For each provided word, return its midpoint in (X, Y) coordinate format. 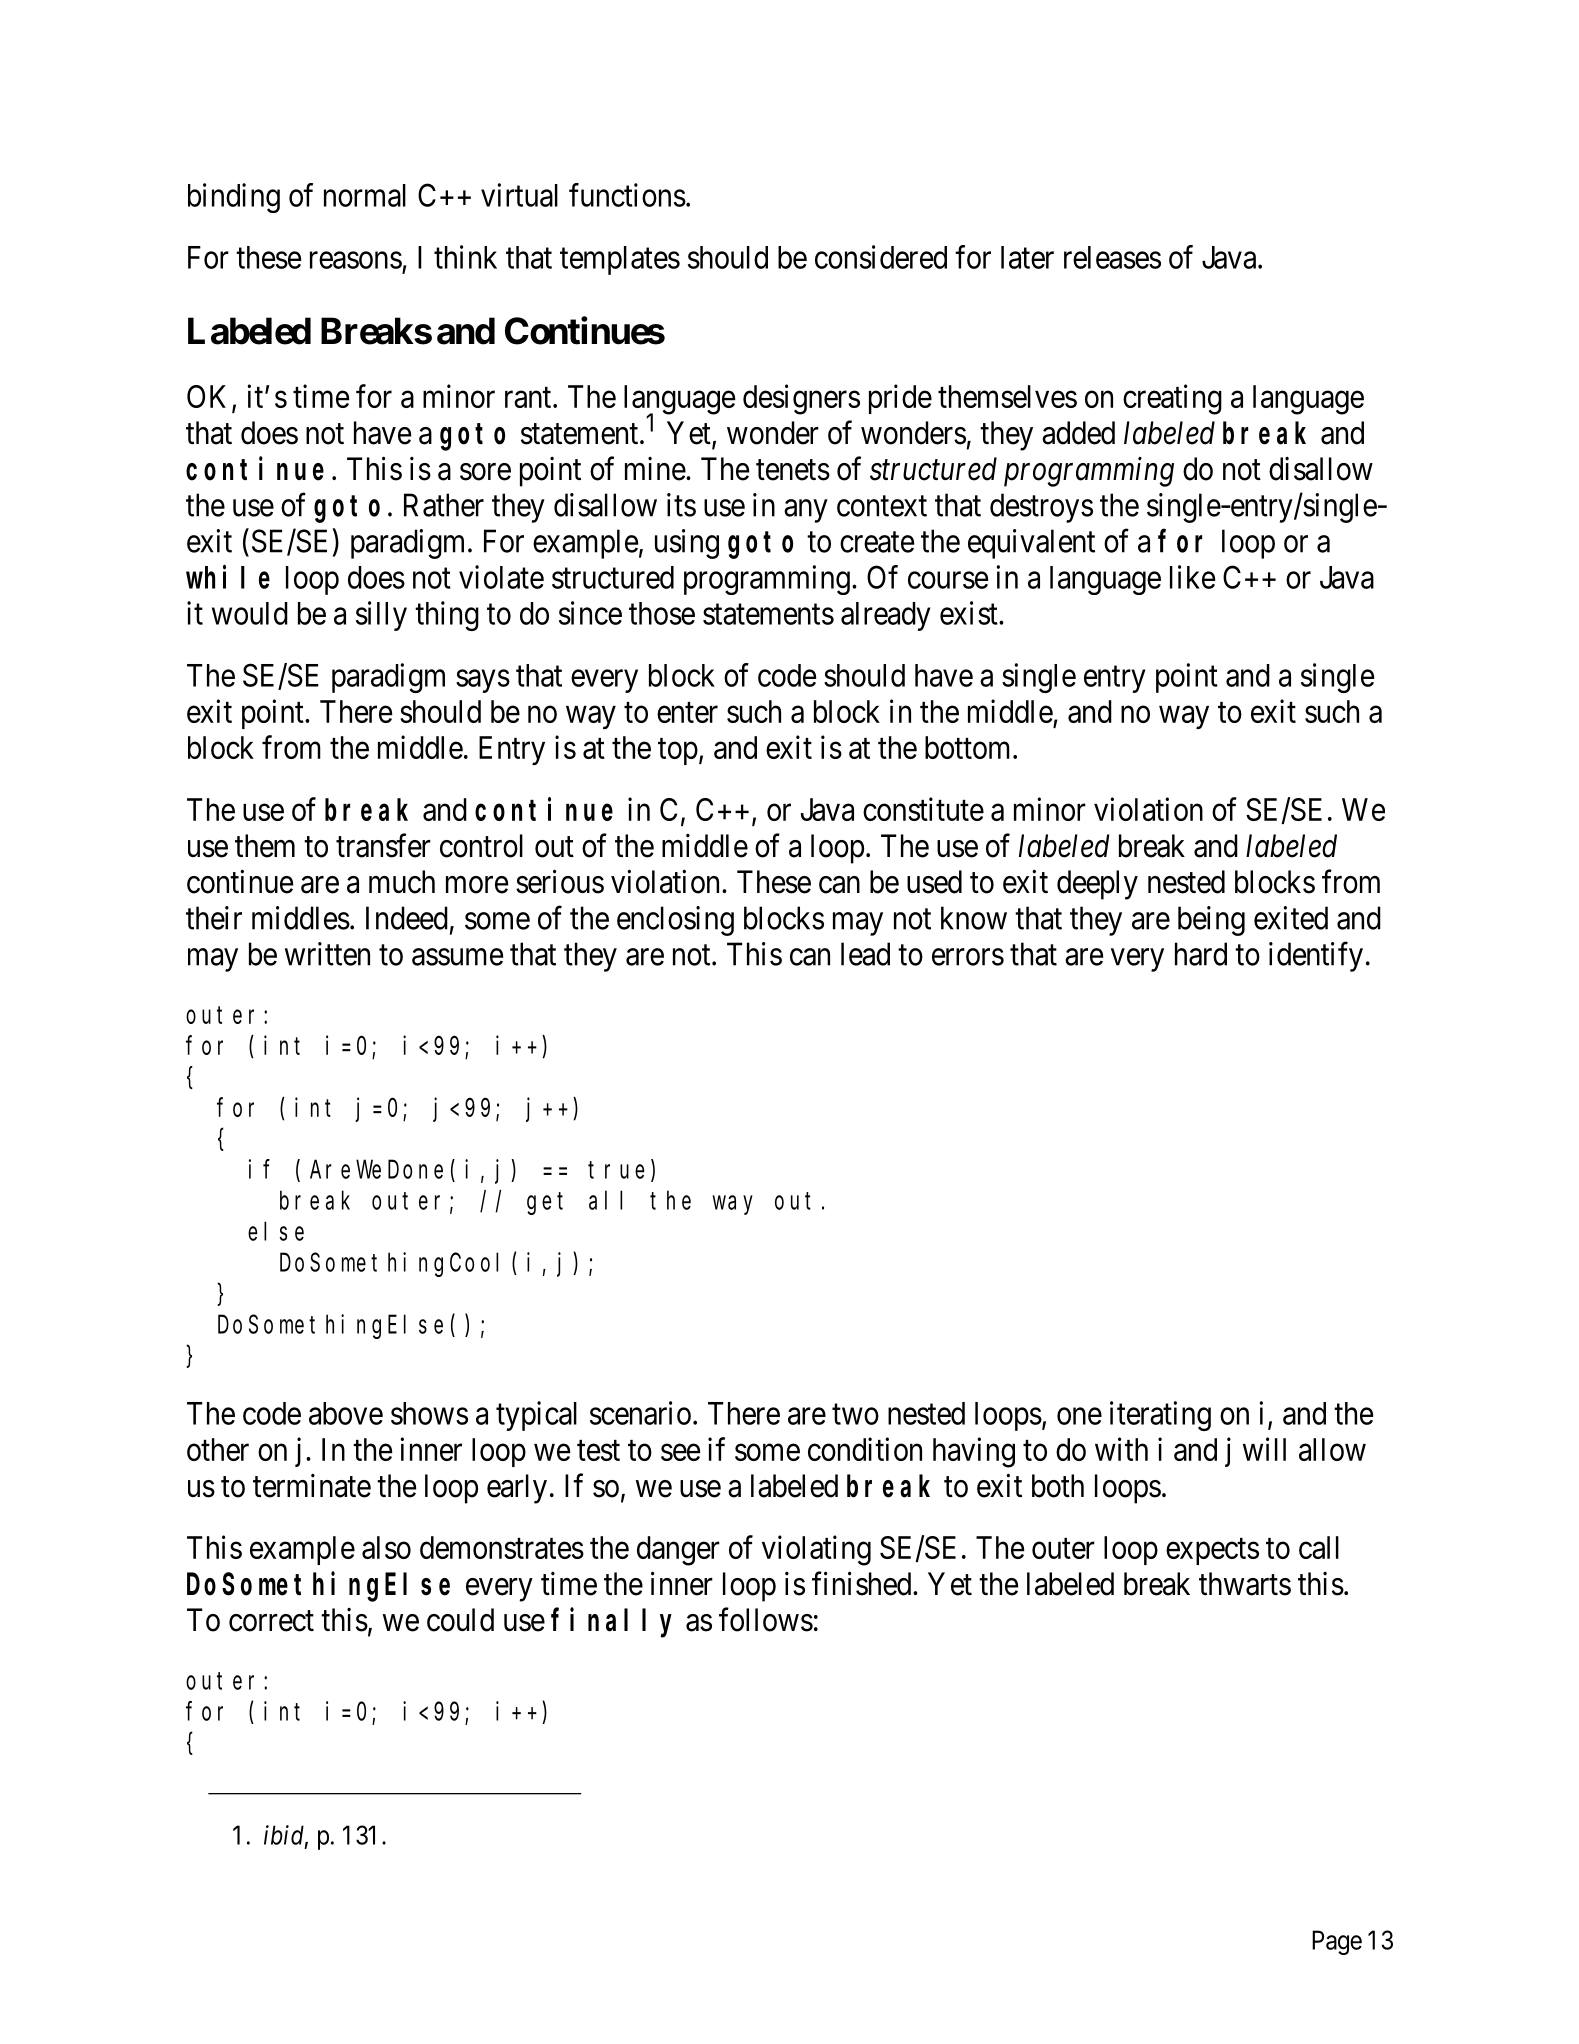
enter (687, 712)
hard (1201, 954)
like (1192, 577)
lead (865, 954)
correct (271, 1621)
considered (881, 257)
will (1264, 1449)
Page (1337, 1942)
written (327, 954)
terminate (312, 1486)
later (1027, 257)
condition (865, 1449)
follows (766, 1619)
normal (365, 195)
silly (381, 616)
